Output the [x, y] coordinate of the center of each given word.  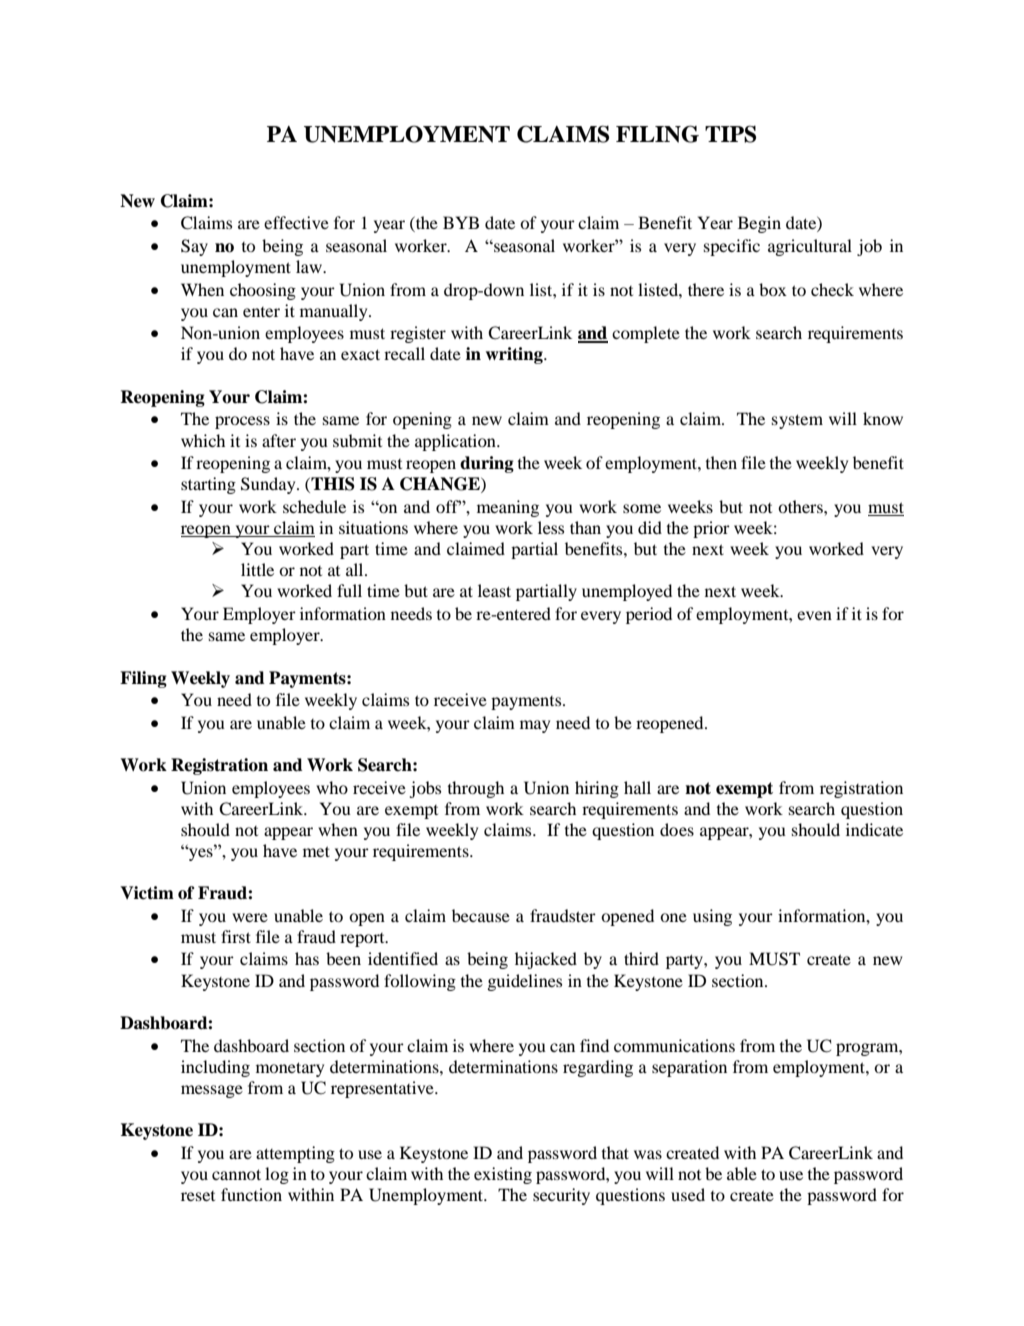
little [257, 569]
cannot [236, 1174]
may [535, 726]
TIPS [730, 134]
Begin [759, 224]
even [814, 615]
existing [503, 1175]
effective [296, 222]
